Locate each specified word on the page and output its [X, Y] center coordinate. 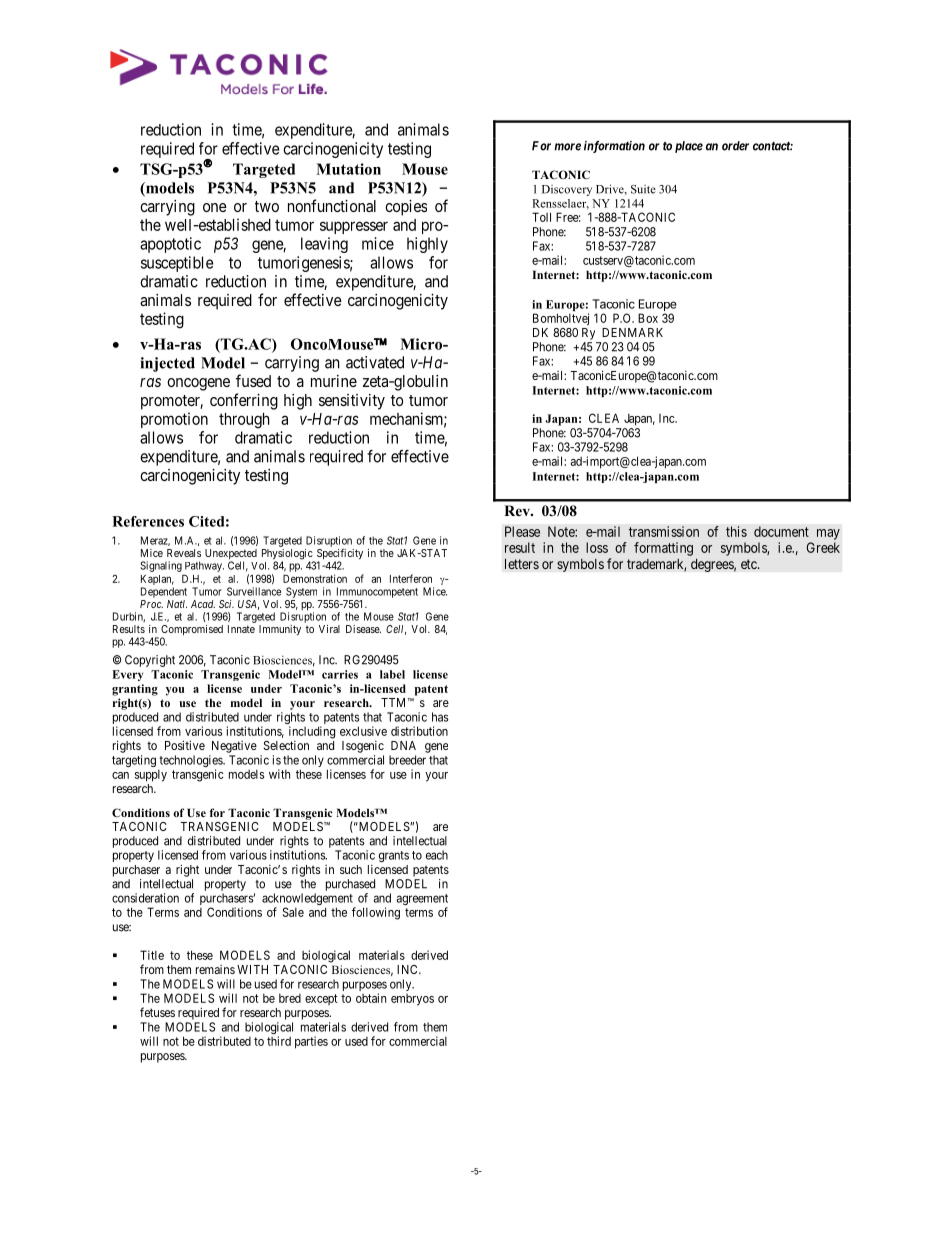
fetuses [157, 1012]
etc [750, 564]
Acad [203, 604]
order [735, 146]
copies [406, 208]
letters [522, 563]
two [267, 206]
